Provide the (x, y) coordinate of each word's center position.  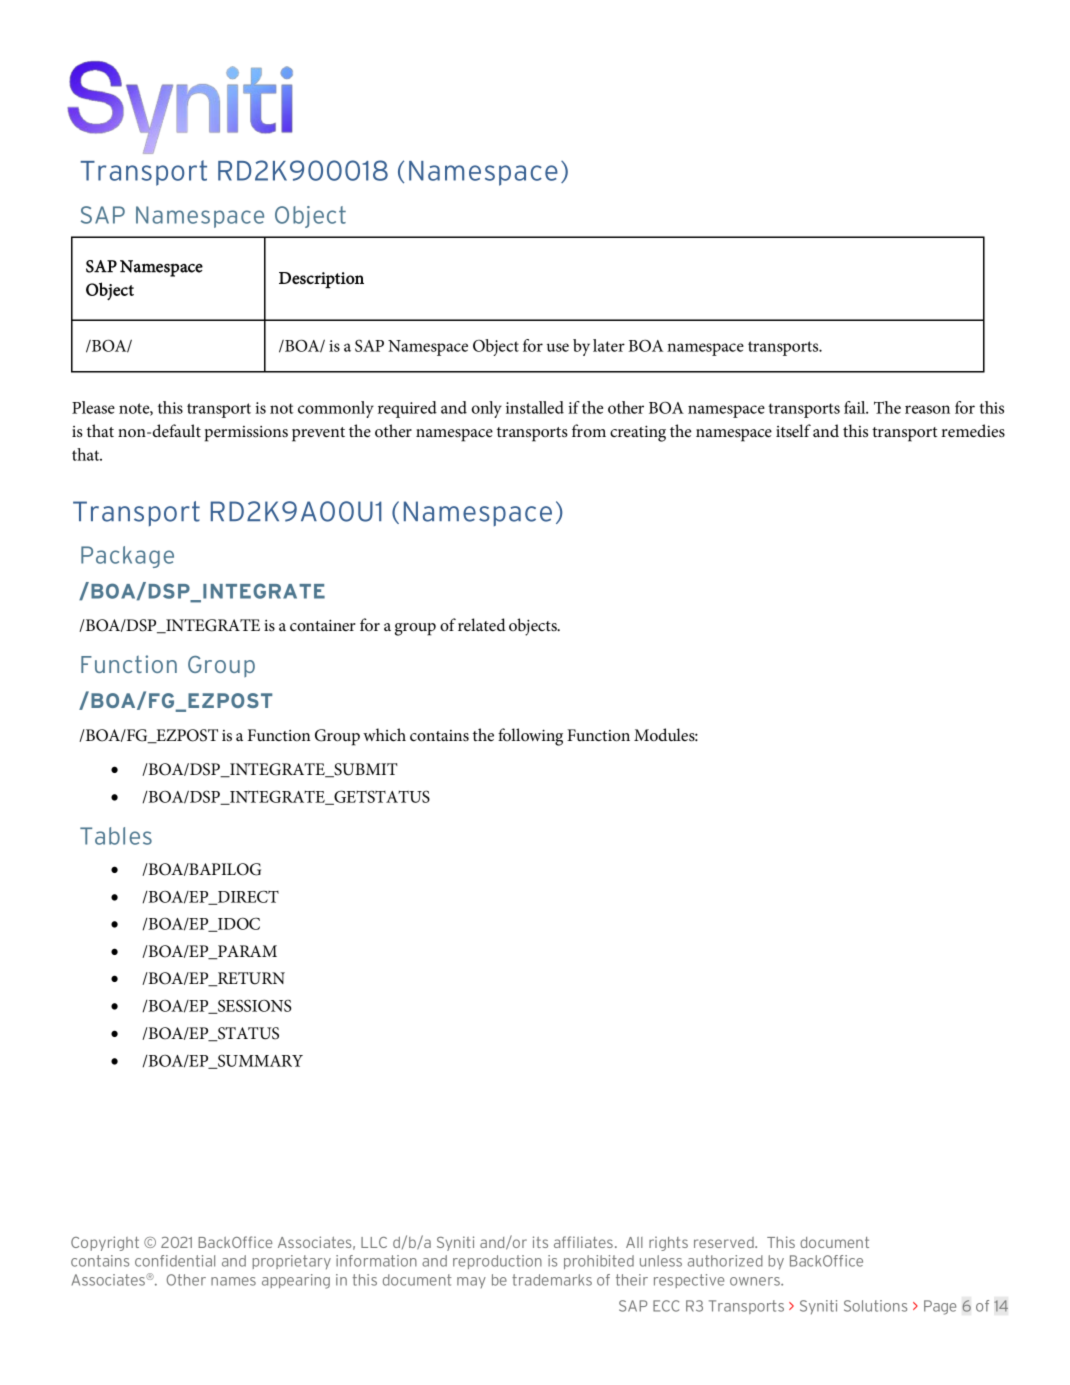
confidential (175, 1261)
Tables (116, 836)
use (558, 347)
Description (321, 280)
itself (793, 431)
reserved (725, 1242)
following (530, 737)
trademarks (552, 1280)
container (323, 625)
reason (927, 409)
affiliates (583, 1242)
